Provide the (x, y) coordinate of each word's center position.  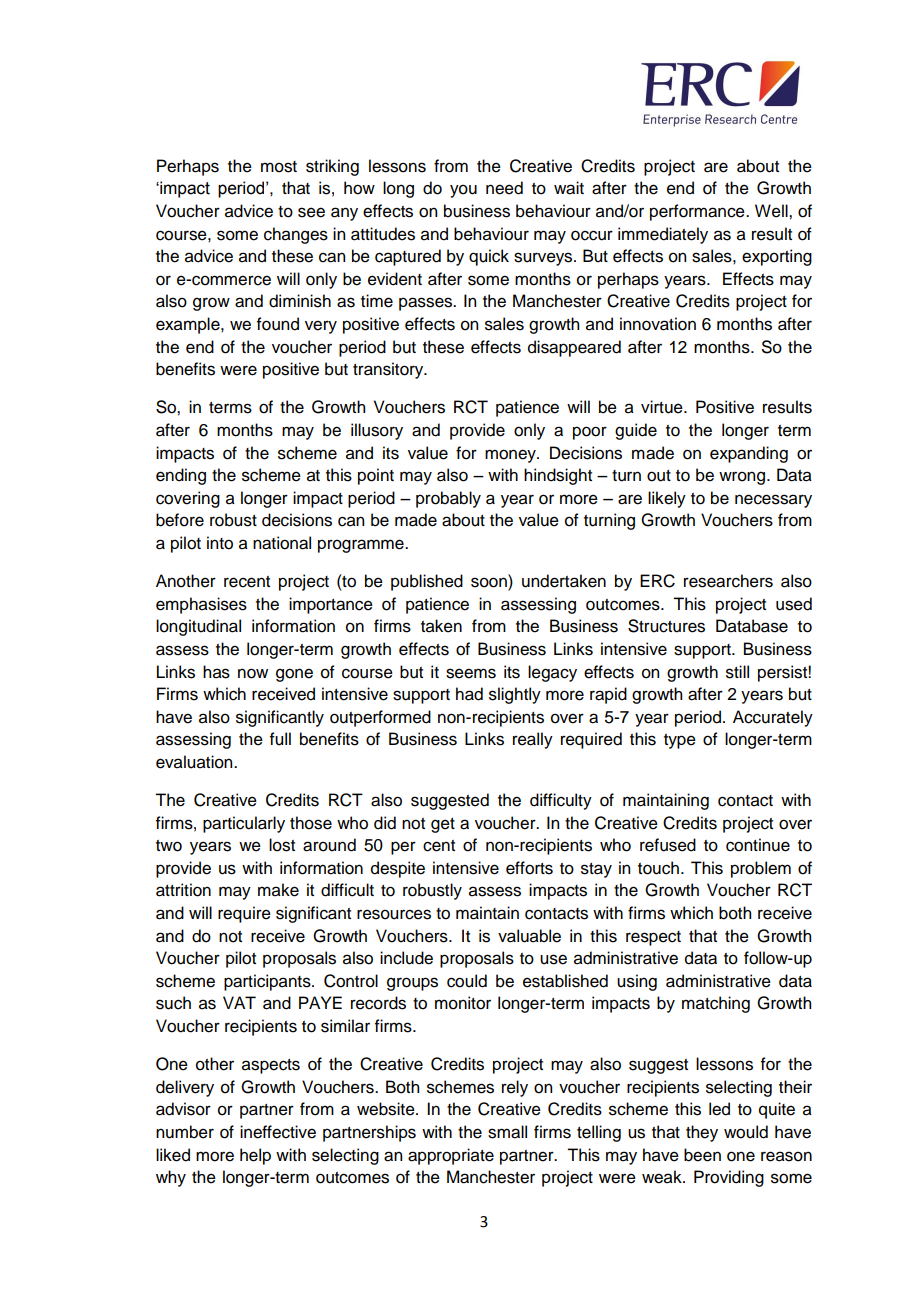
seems (471, 673)
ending (181, 476)
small (507, 1132)
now (253, 673)
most (279, 167)
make (278, 890)
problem (761, 869)
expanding (749, 454)
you (463, 191)
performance (698, 212)
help (255, 1156)
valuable (529, 936)
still (737, 672)
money (511, 456)
